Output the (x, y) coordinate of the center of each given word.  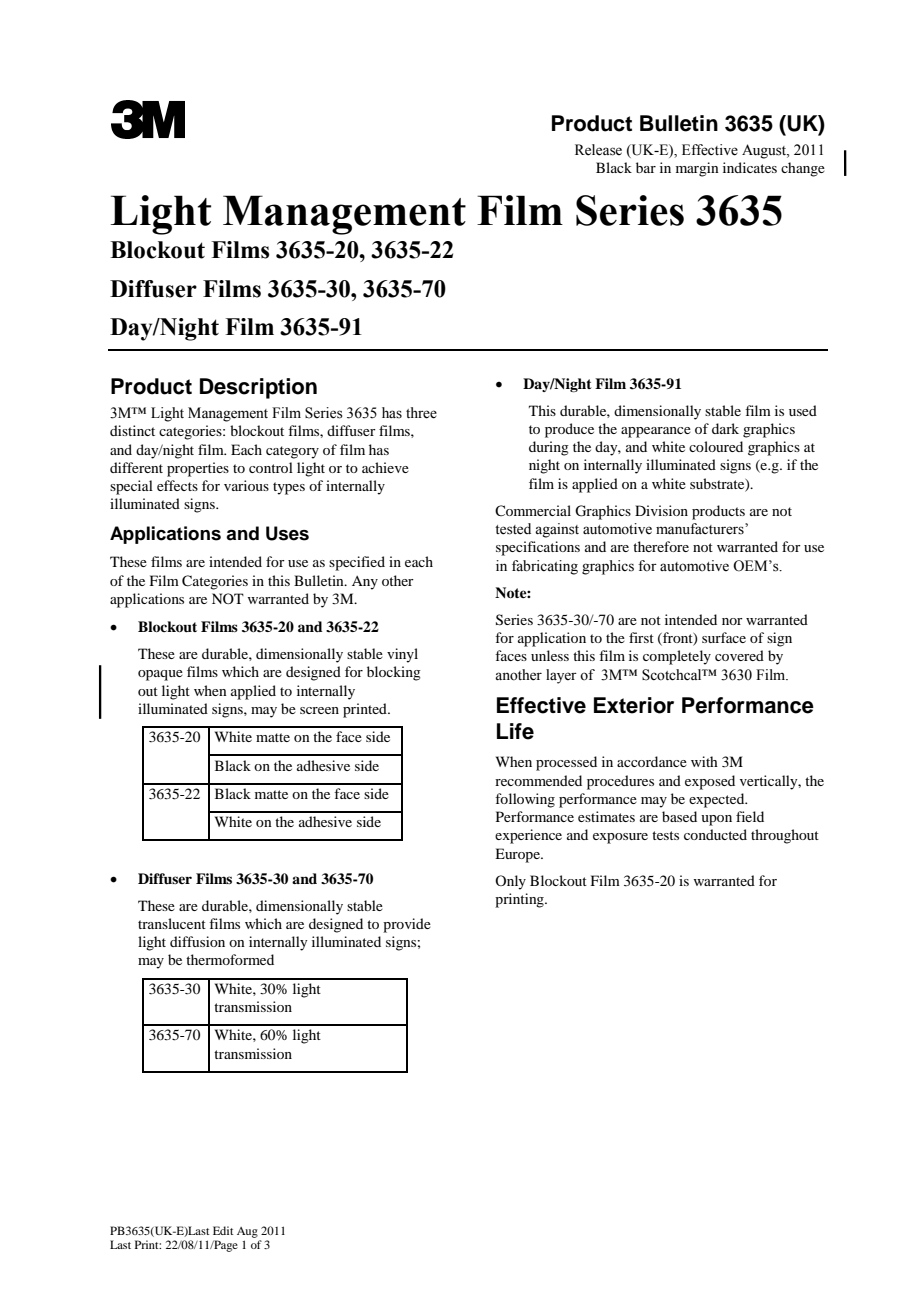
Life (515, 731)
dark (725, 428)
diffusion (197, 941)
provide (407, 925)
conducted (715, 834)
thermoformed (230, 959)
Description (258, 388)
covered (739, 655)
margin (697, 169)
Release (598, 150)
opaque (160, 675)
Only (510, 882)
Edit (223, 1230)
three (421, 413)
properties (198, 469)
